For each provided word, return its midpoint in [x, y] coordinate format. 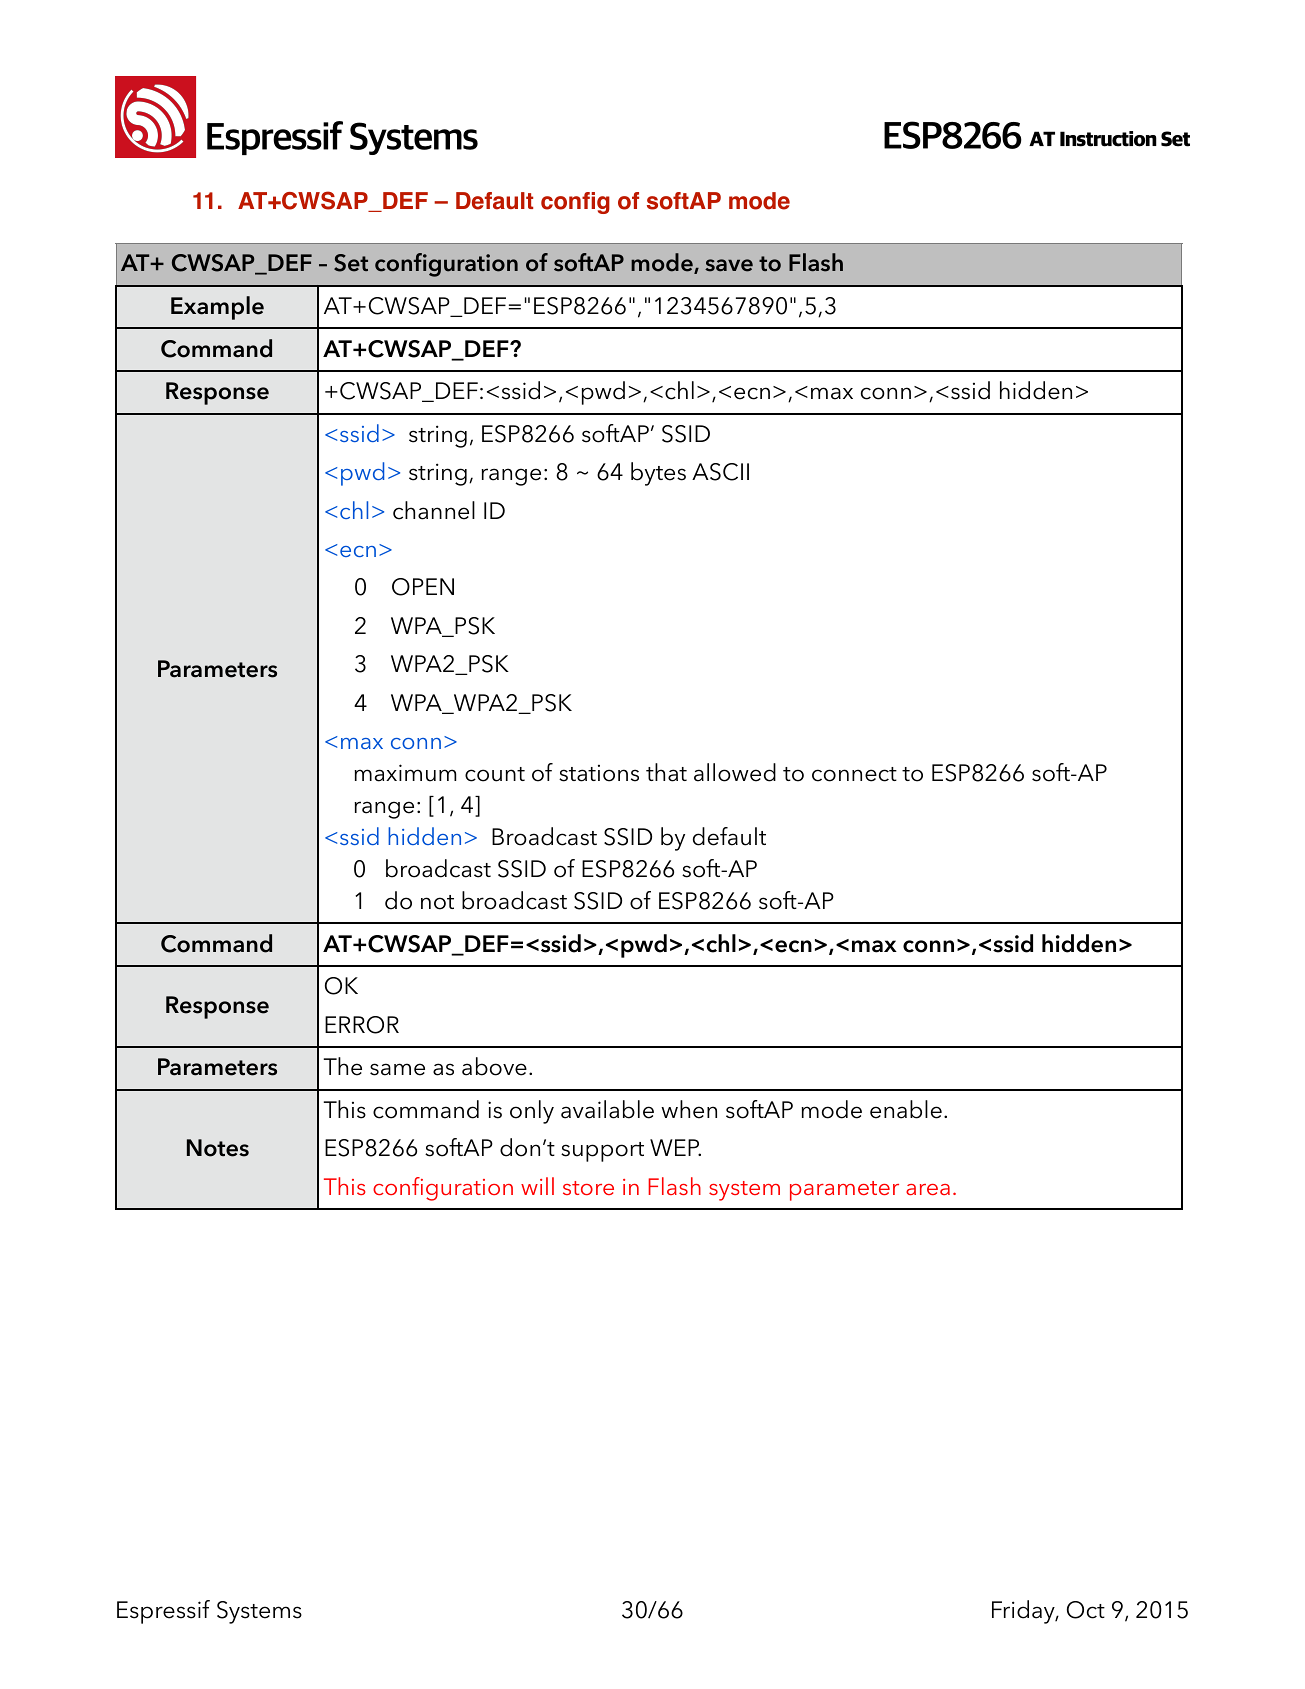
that [666, 772]
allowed [735, 772]
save [729, 265]
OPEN [423, 587]
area [928, 1189]
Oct [1086, 1610]
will [537, 1186]
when [689, 1109]
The [342, 1066]
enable [906, 1109]
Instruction [1108, 139]
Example [217, 308]
